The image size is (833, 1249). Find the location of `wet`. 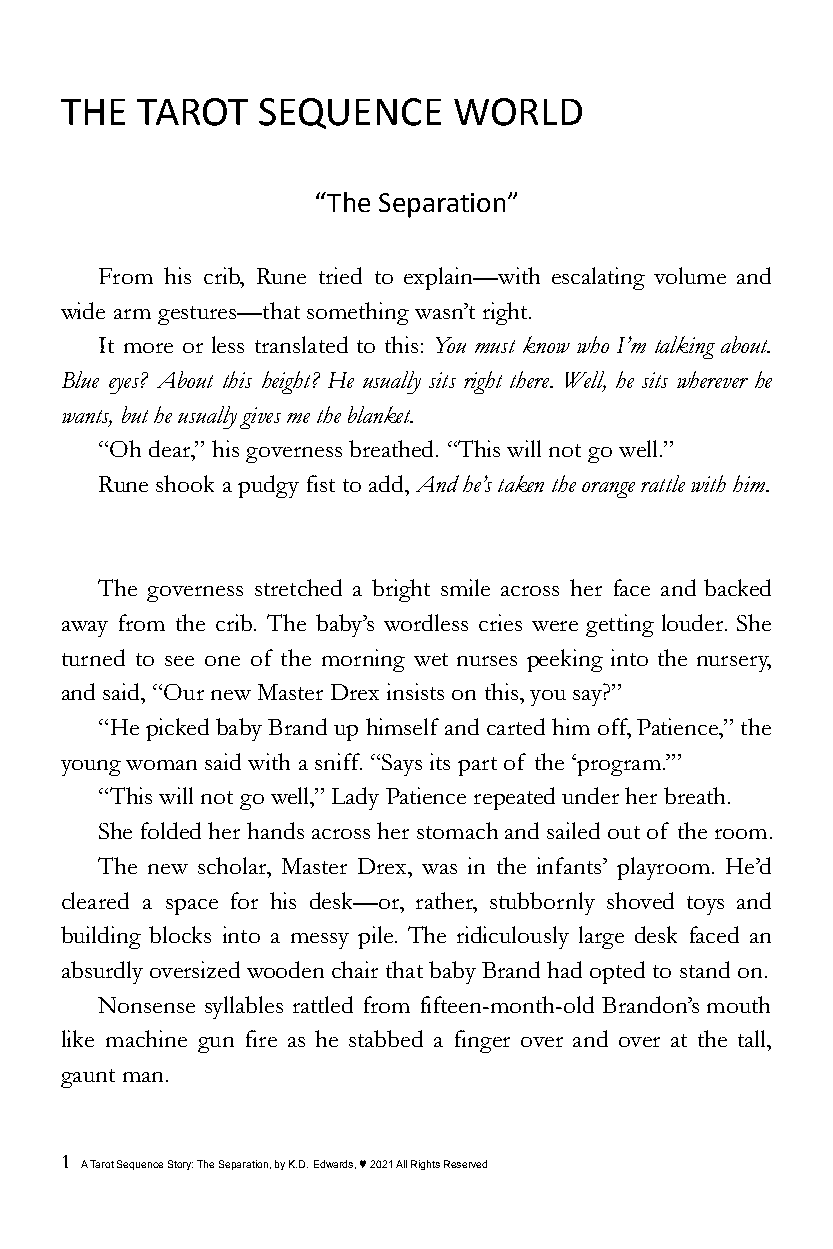

wet is located at coordinates (431, 659).
